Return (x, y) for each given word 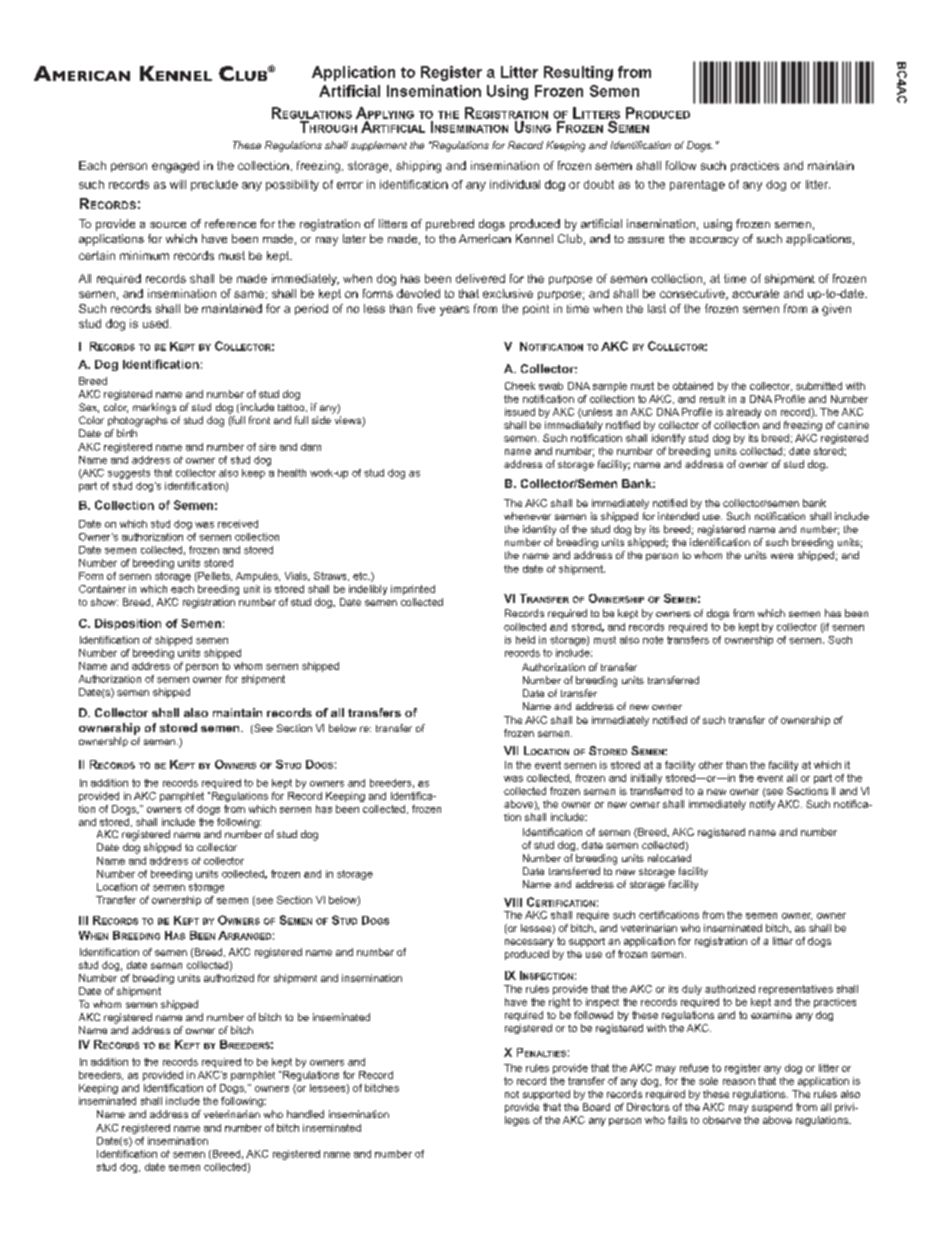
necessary (529, 943)
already (743, 413)
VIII (513, 902)
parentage (697, 185)
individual (515, 184)
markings (154, 408)
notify (762, 805)
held (525, 640)
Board (596, 1107)
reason (739, 1082)
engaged (175, 167)
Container (102, 589)
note (653, 640)
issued (520, 412)
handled (305, 1114)
